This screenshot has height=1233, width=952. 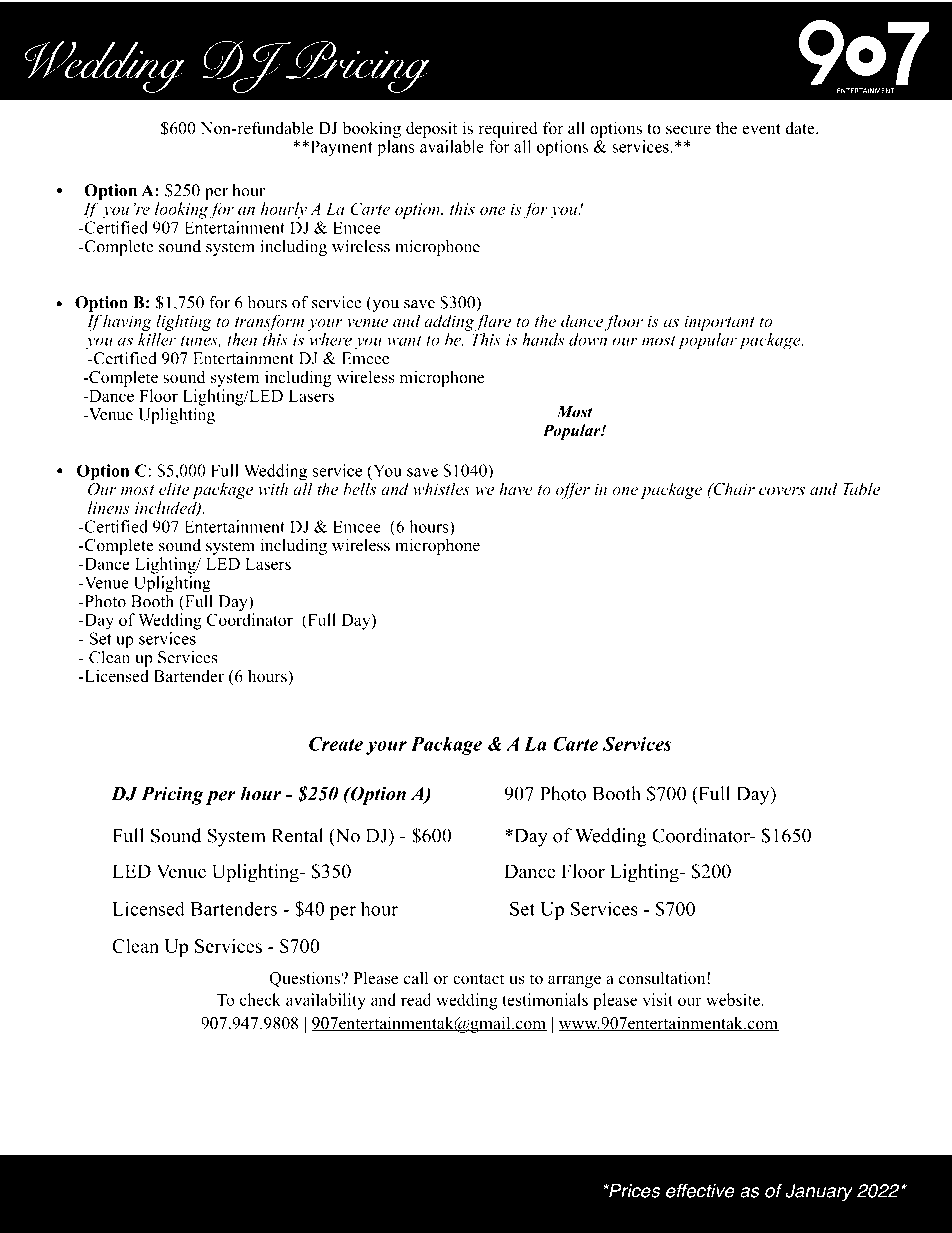 I want to click on Rental, so click(x=297, y=835).
